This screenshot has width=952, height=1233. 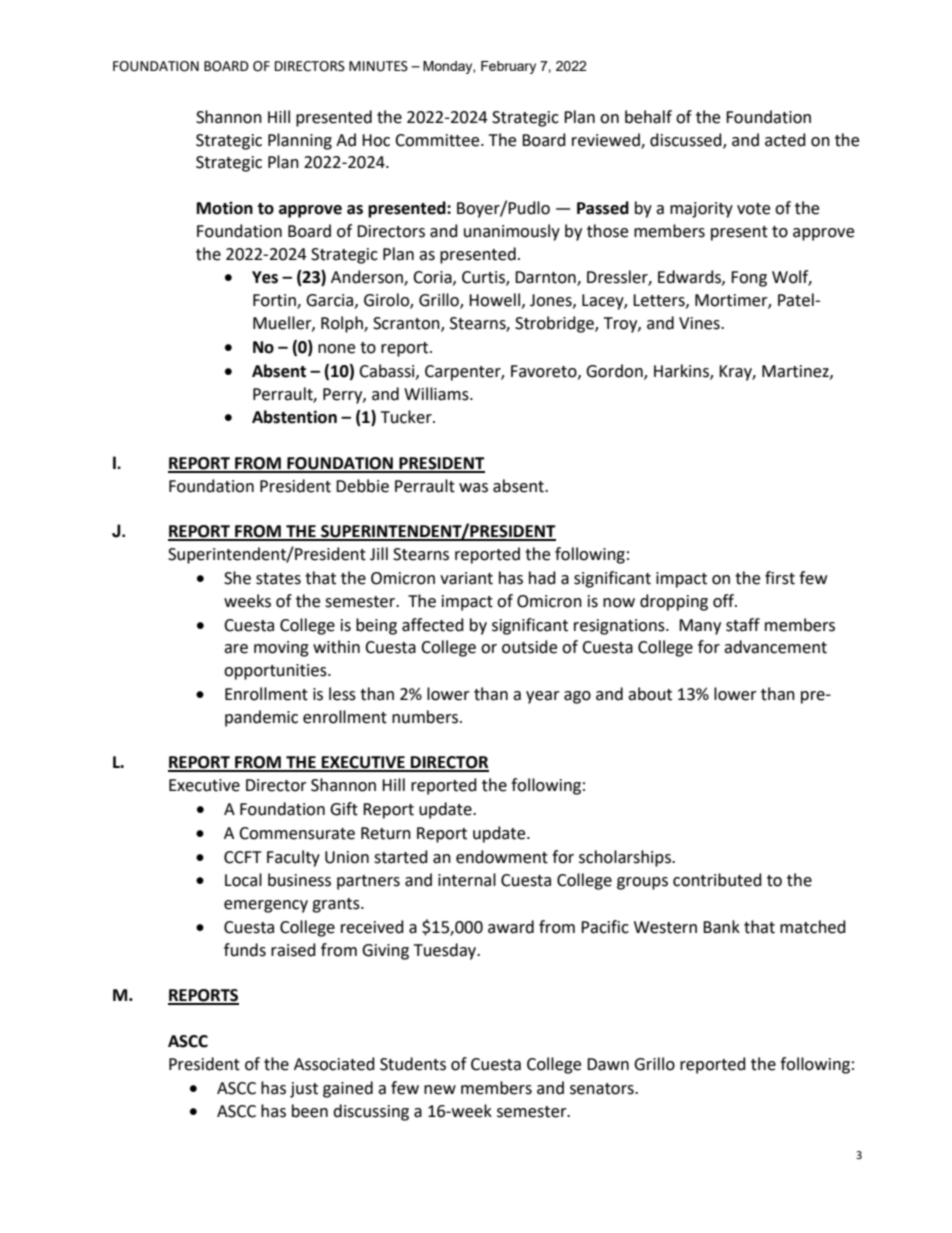 What do you see at coordinates (542, 578) in the screenshot?
I see `had` at bounding box center [542, 578].
